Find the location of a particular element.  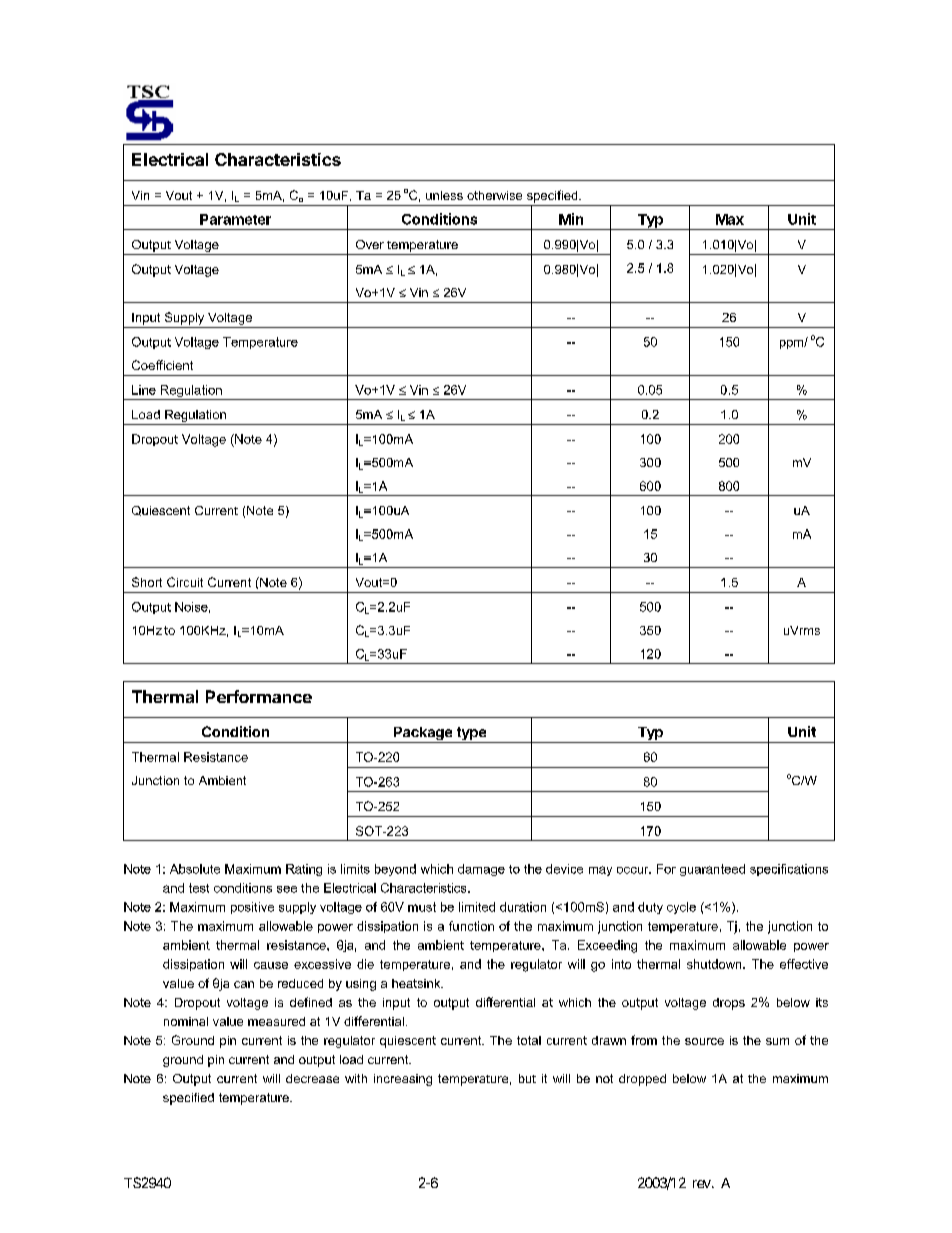

Package is located at coordinates (423, 735).
